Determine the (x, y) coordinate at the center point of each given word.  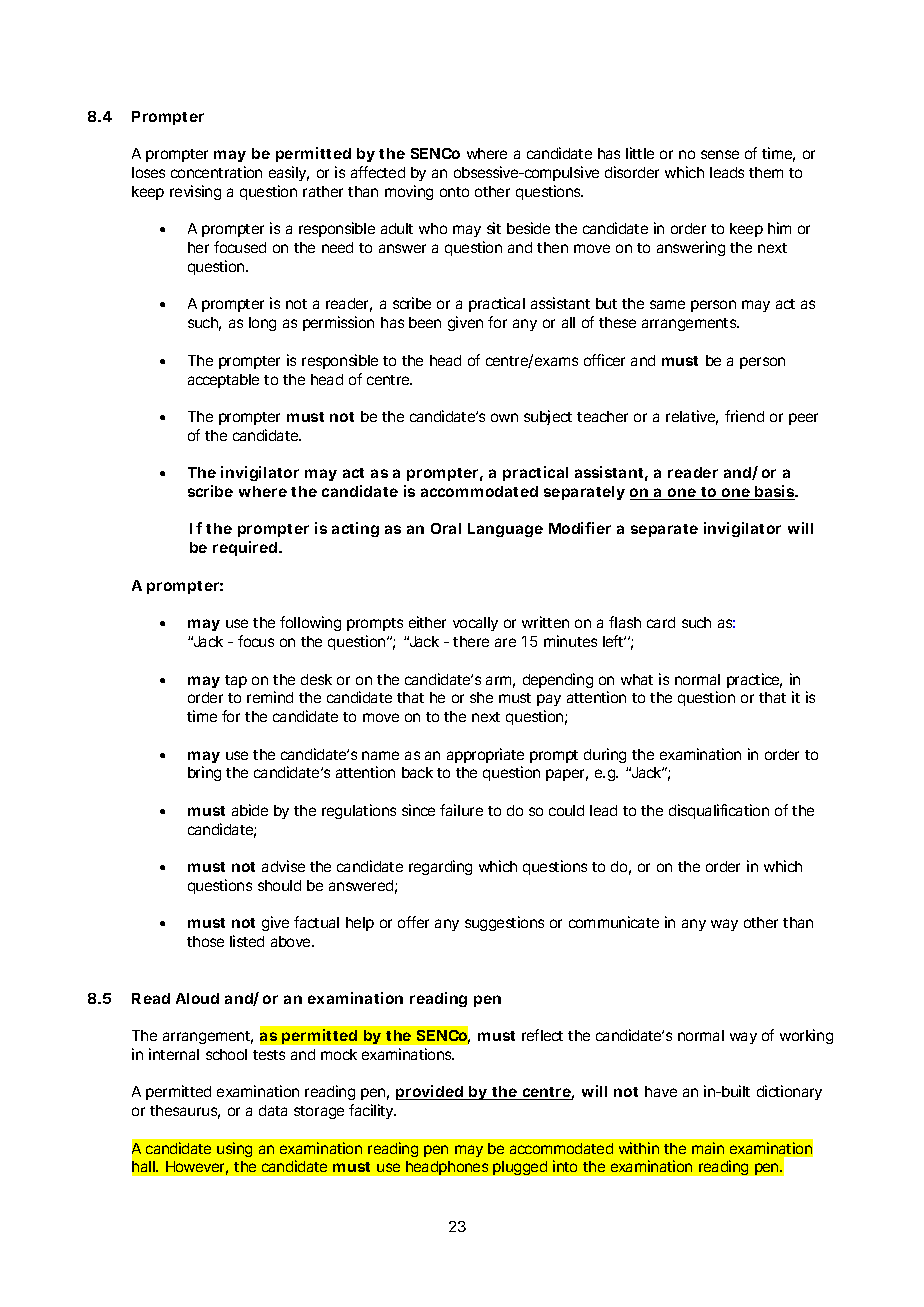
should (279, 885)
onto (454, 192)
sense (720, 154)
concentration (216, 172)
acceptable (223, 381)
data (273, 1110)
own (504, 417)
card (661, 622)
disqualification (719, 811)
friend (744, 416)
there (471, 641)
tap (236, 681)
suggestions (504, 923)
